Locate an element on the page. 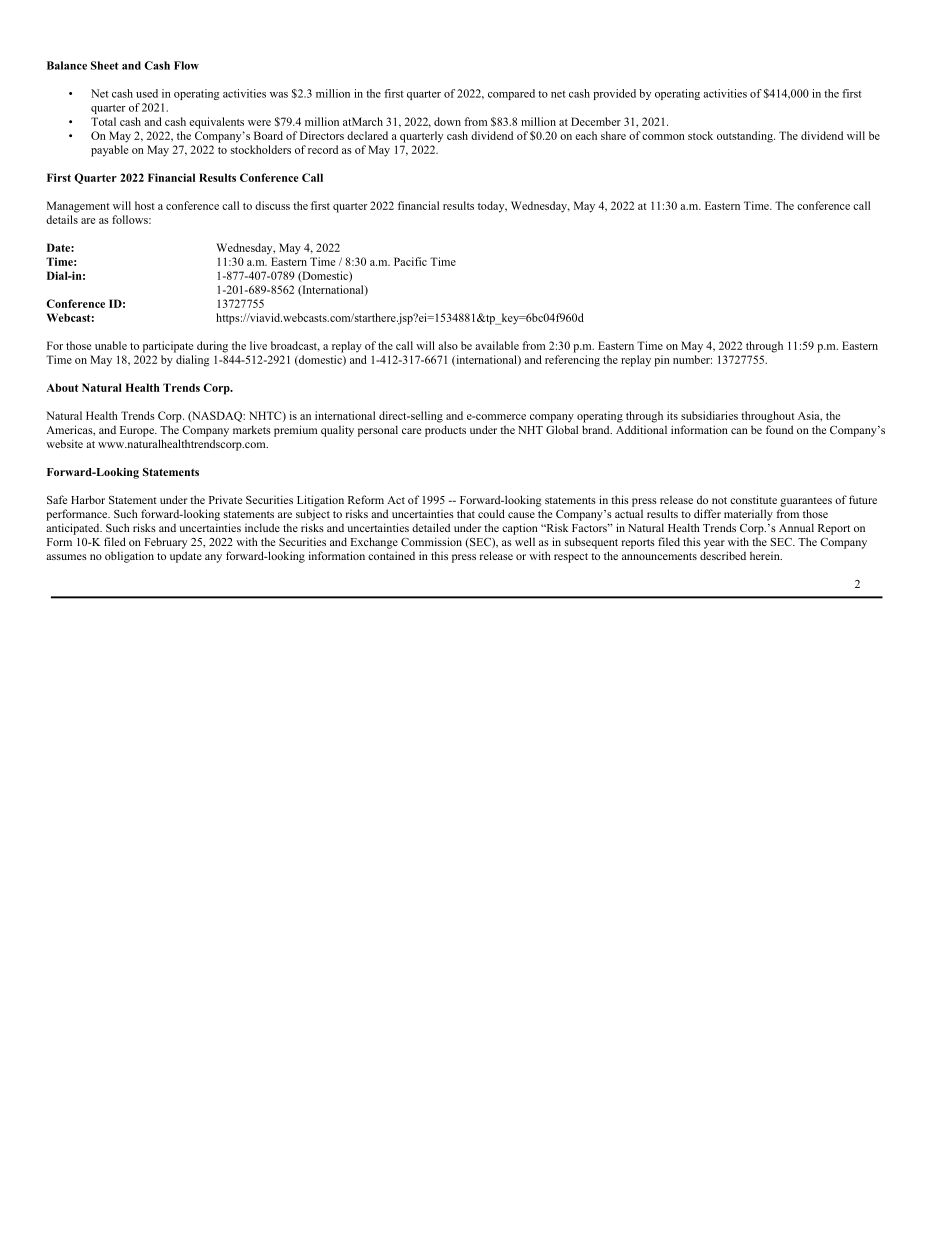 The image size is (952, 1233). also is located at coordinates (448, 345).
